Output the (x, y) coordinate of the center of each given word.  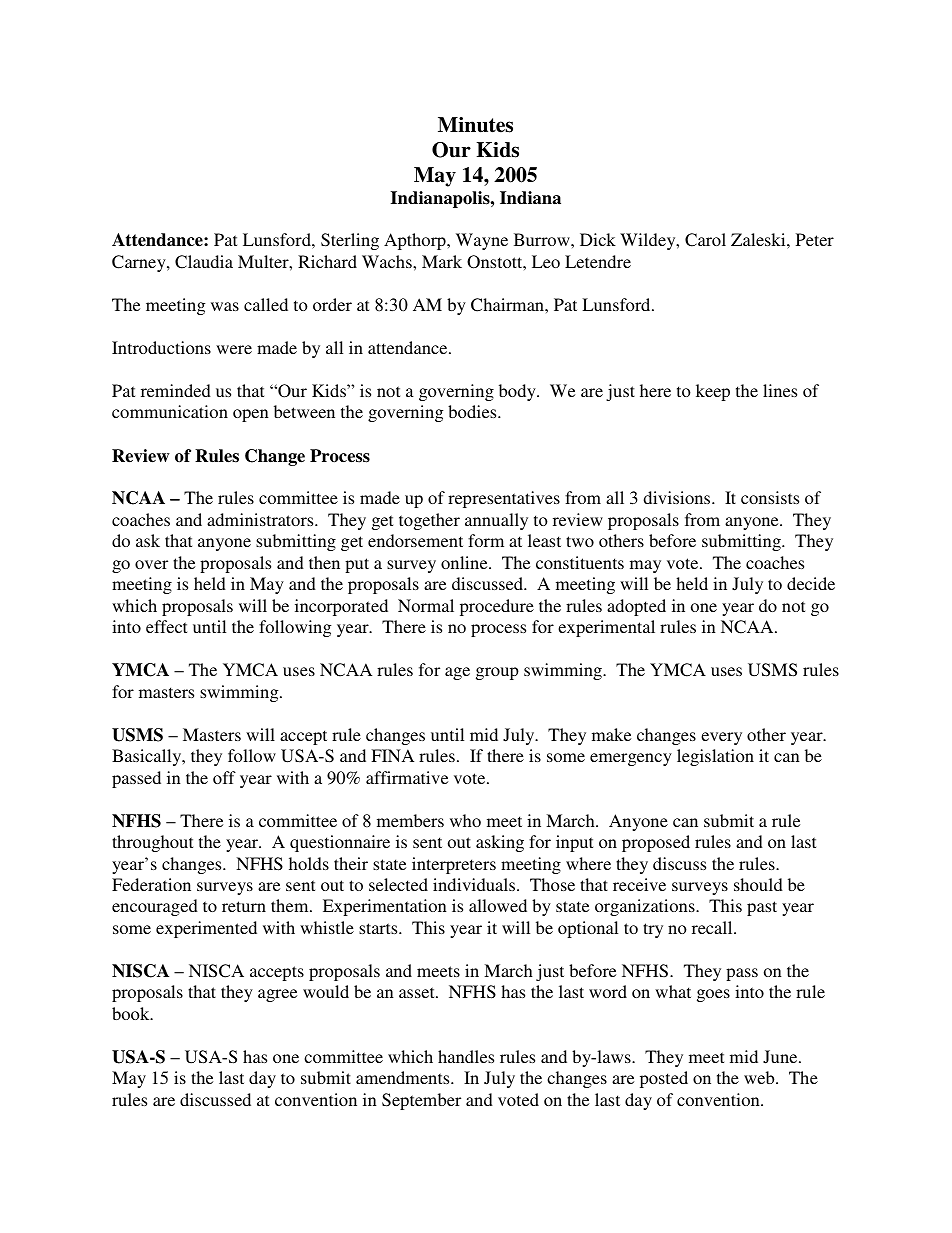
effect (166, 626)
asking (500, 843)
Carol (705, 240)
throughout (152, 843)
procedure (497, 607)
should (758, 884)
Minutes (475, 125)
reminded (176, 390)
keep (713, 392)
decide (811, 583)
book (132, 1013)
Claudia (204, 262)
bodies (473, 411)
